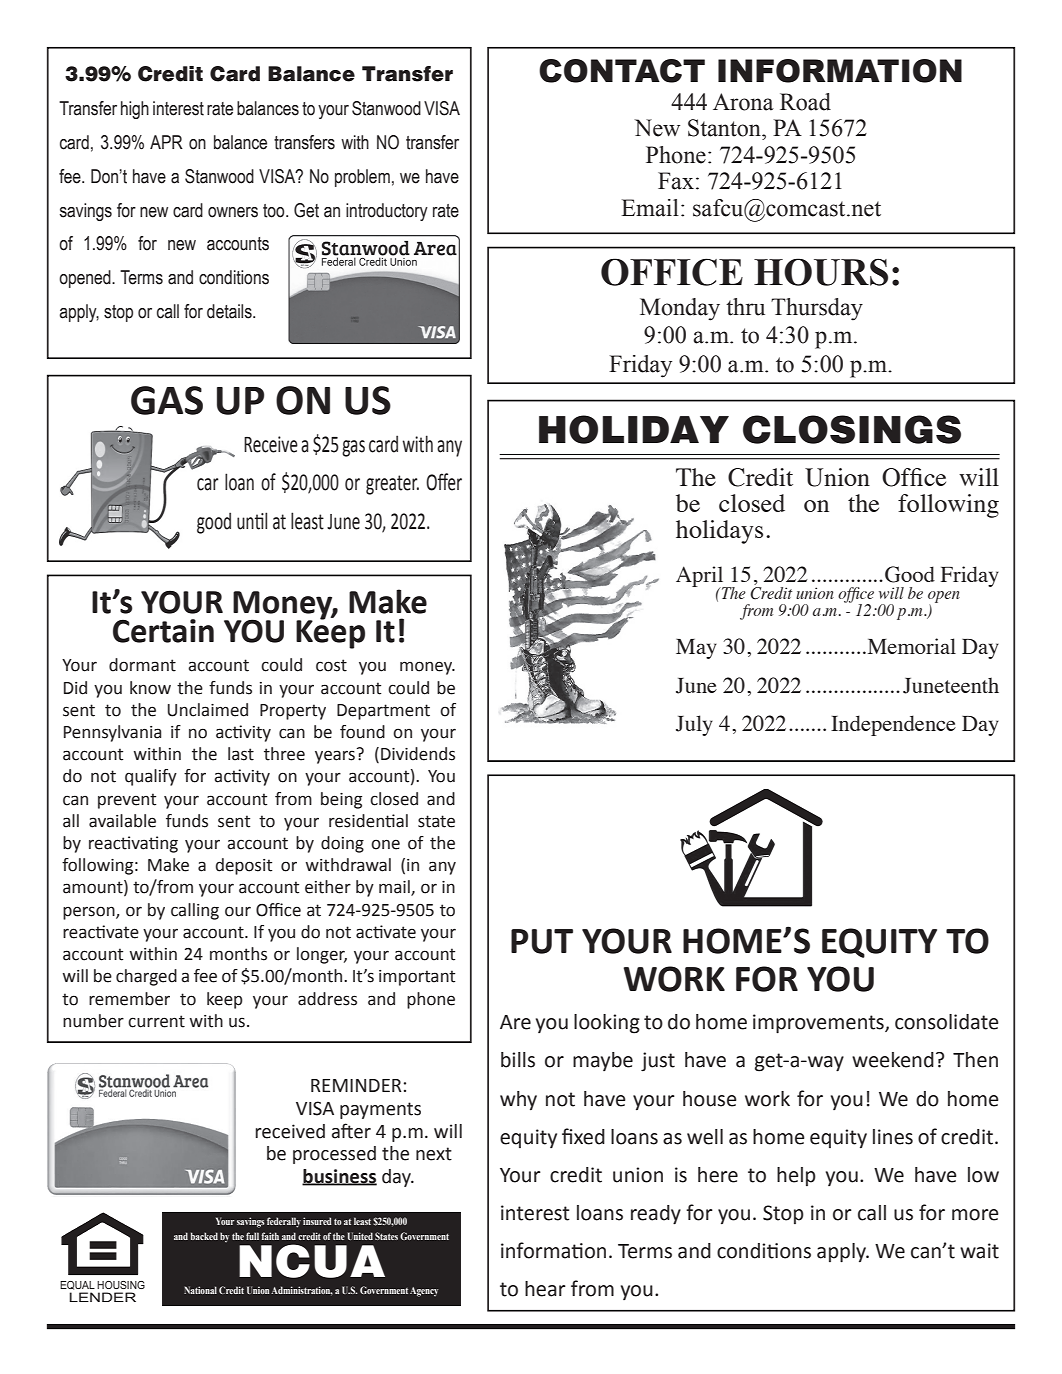 Image resolution: width=1062 pixels, height=1374 pixels. What do you see at coordinates (979, 1251) in the screenshot?
I see `wait` at bounding box center [979, 1251].
